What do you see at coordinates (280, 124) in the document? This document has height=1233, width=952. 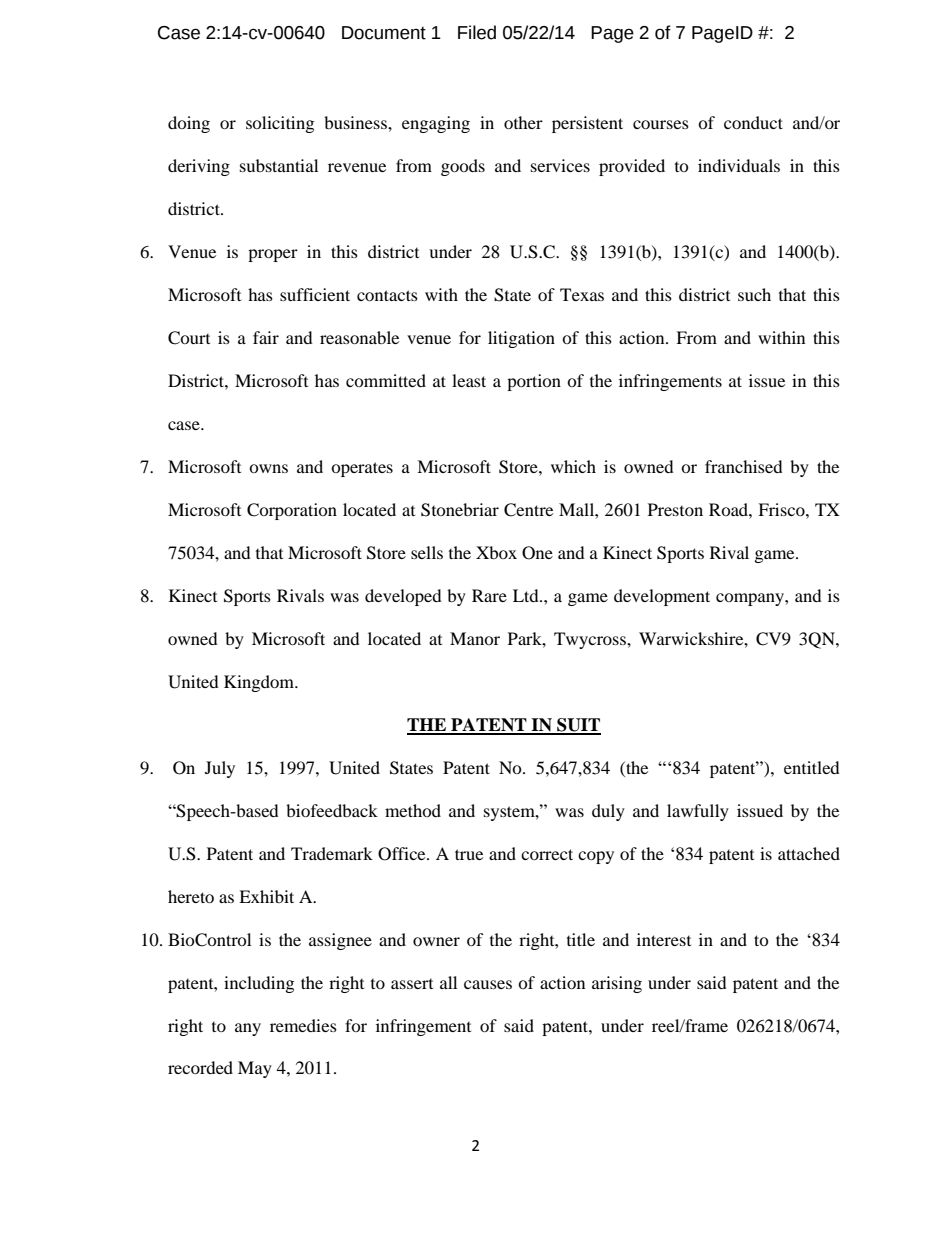 I see `soliciting` at bounding box center [280, 124].
